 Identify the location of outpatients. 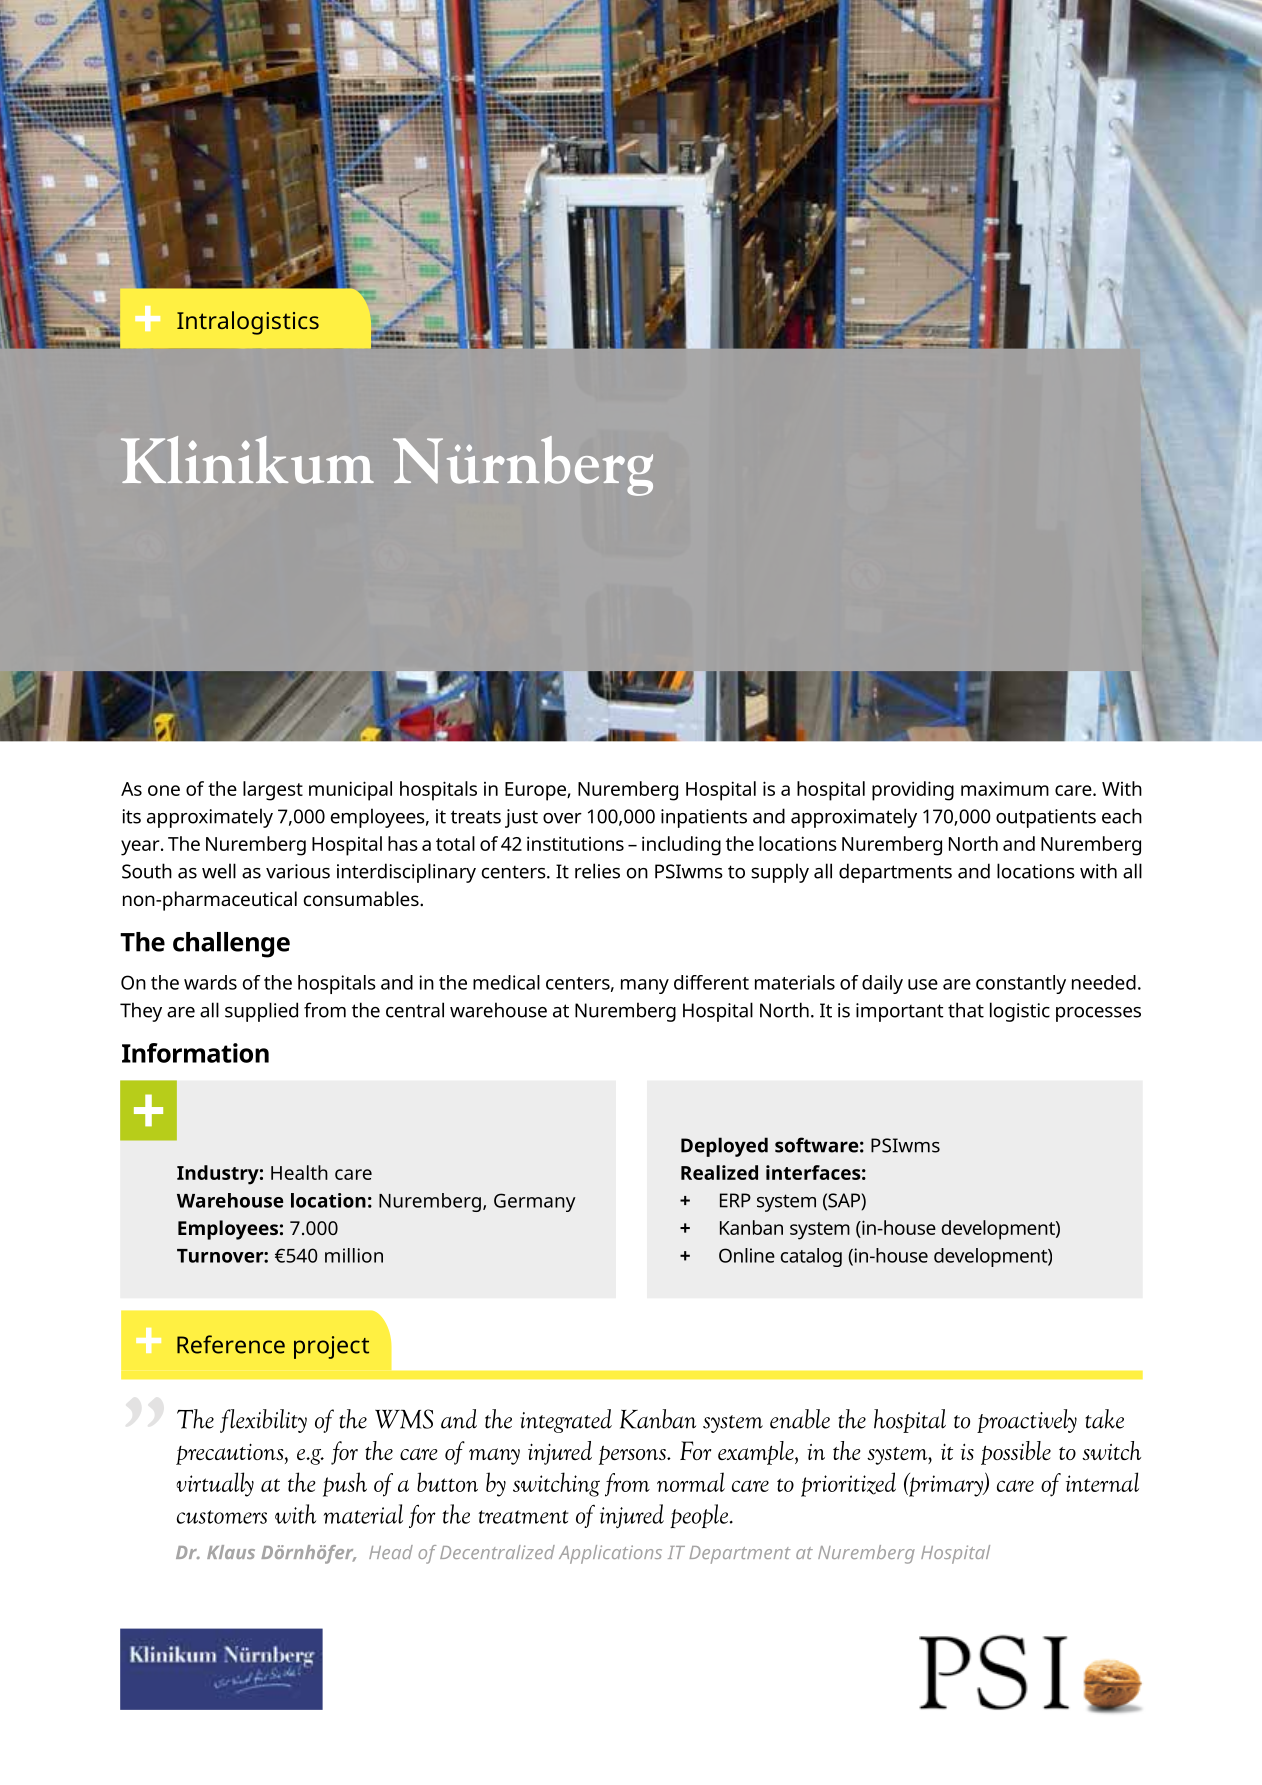
(1046, 818).
